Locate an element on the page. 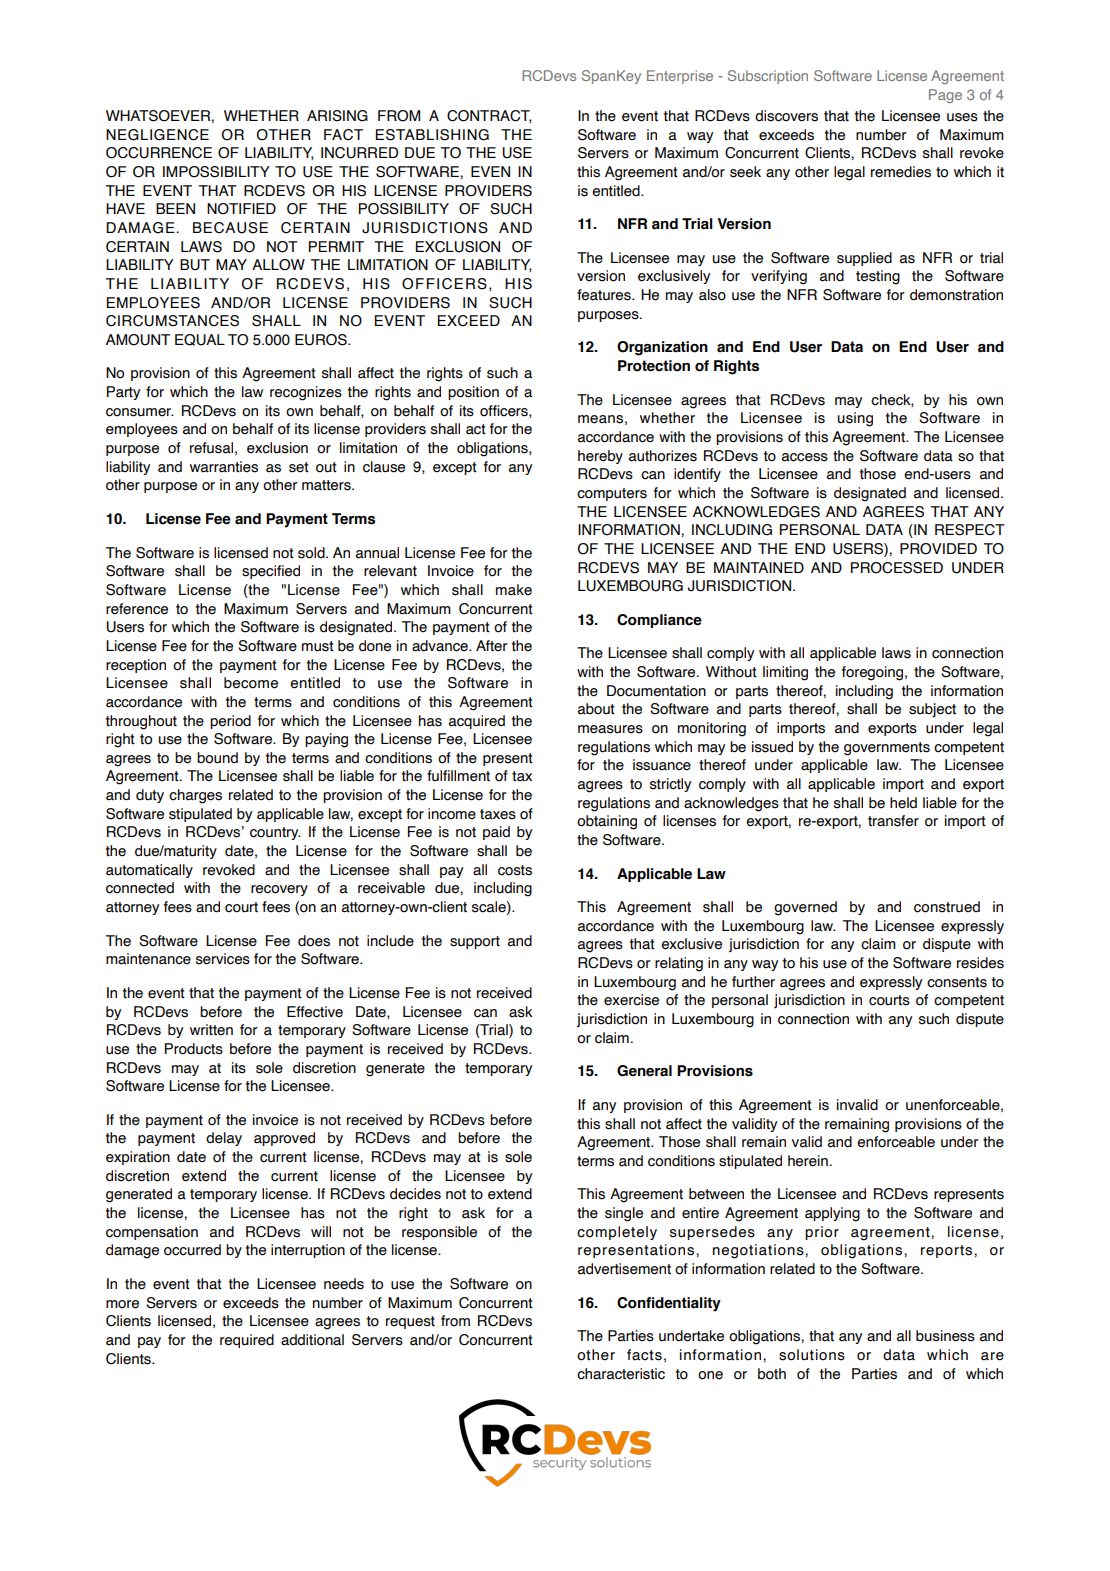  required is located at coordinates (247, 1341).
